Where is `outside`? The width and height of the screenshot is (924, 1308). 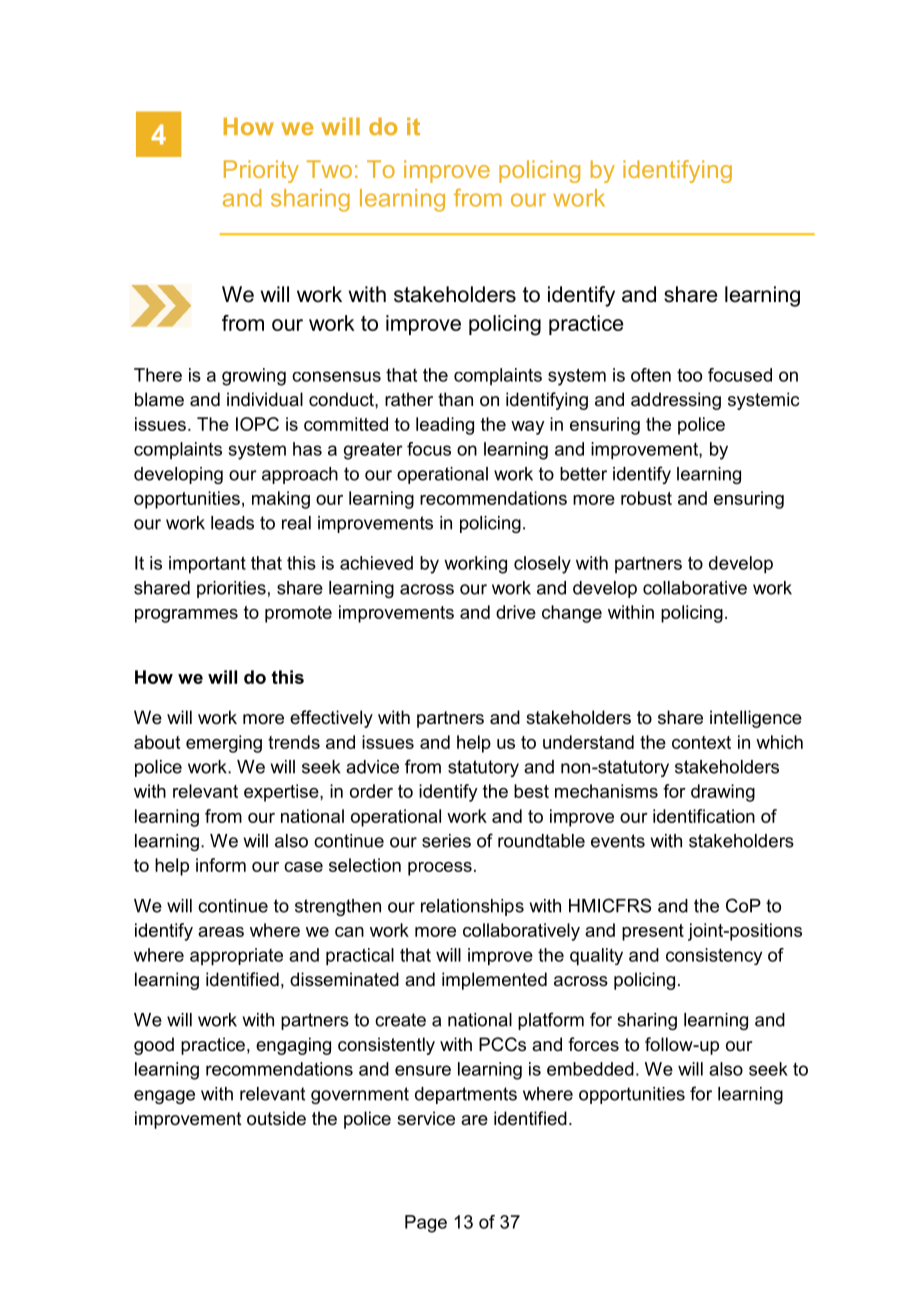 outside is located at coordinates (276, 1118).
